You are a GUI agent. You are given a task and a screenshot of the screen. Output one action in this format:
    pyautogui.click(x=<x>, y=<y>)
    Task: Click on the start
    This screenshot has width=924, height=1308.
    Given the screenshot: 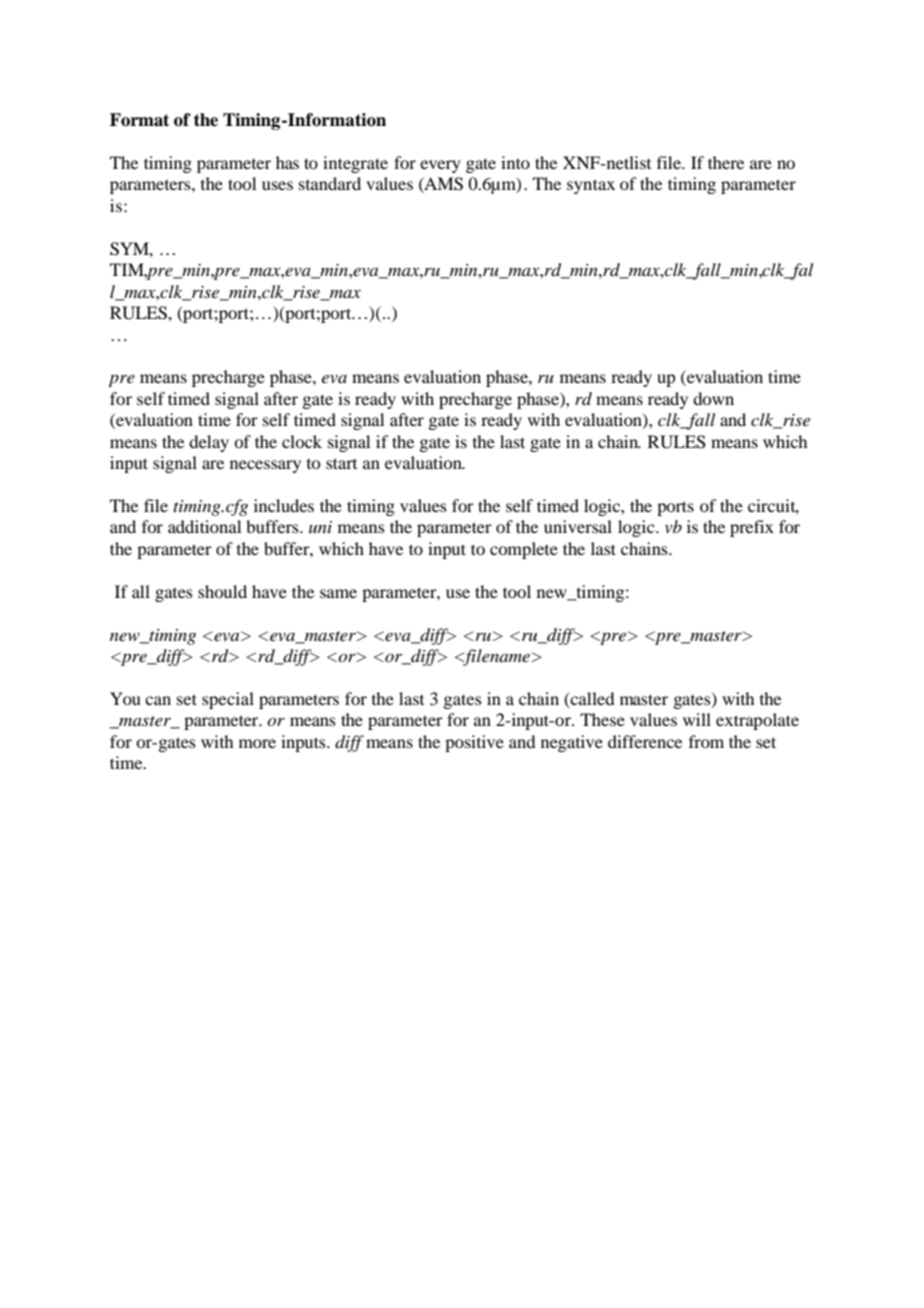 What is the action you would take?
    pyautogui.click(x=341, y=463)
